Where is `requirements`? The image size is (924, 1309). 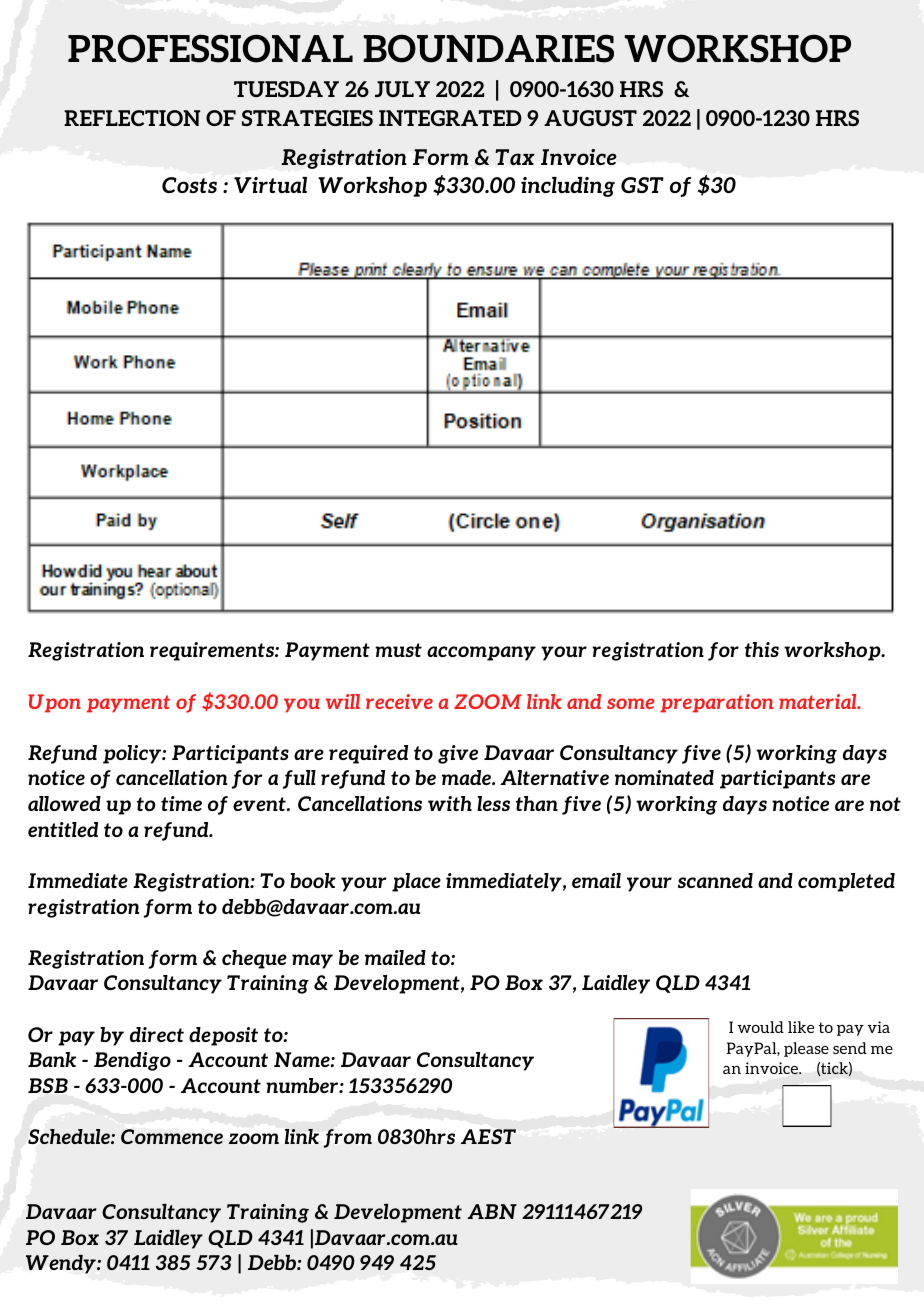 requirements is located at coordinates (213, 651).
